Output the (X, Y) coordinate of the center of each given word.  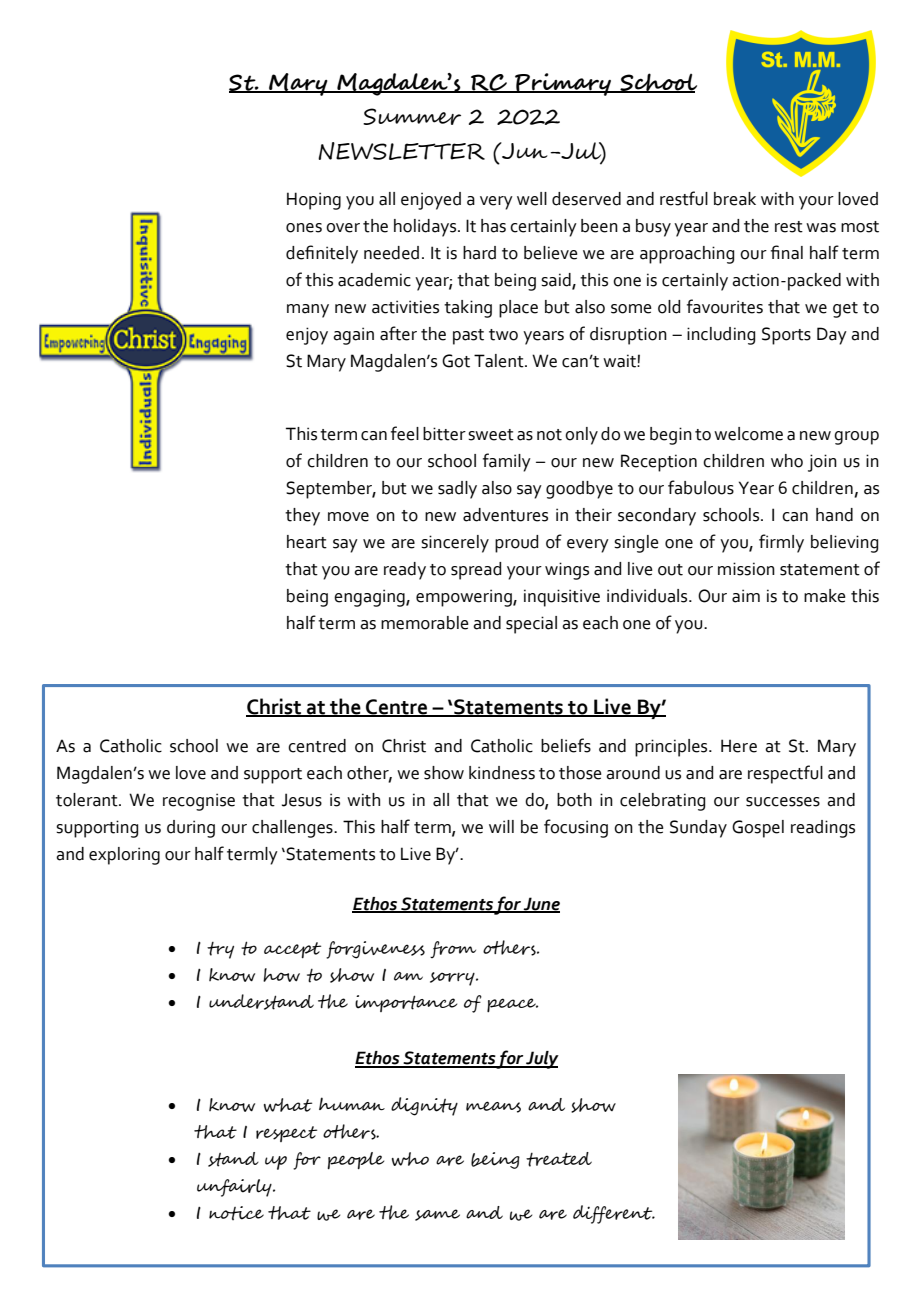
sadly (457, 490)
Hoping (314, 201)
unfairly (235, 1188)
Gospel (758, 829)
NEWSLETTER (401, 151)
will (501, 826)
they (302, 517)
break (735, 199)
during (191, 829)
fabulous (701, 487)
